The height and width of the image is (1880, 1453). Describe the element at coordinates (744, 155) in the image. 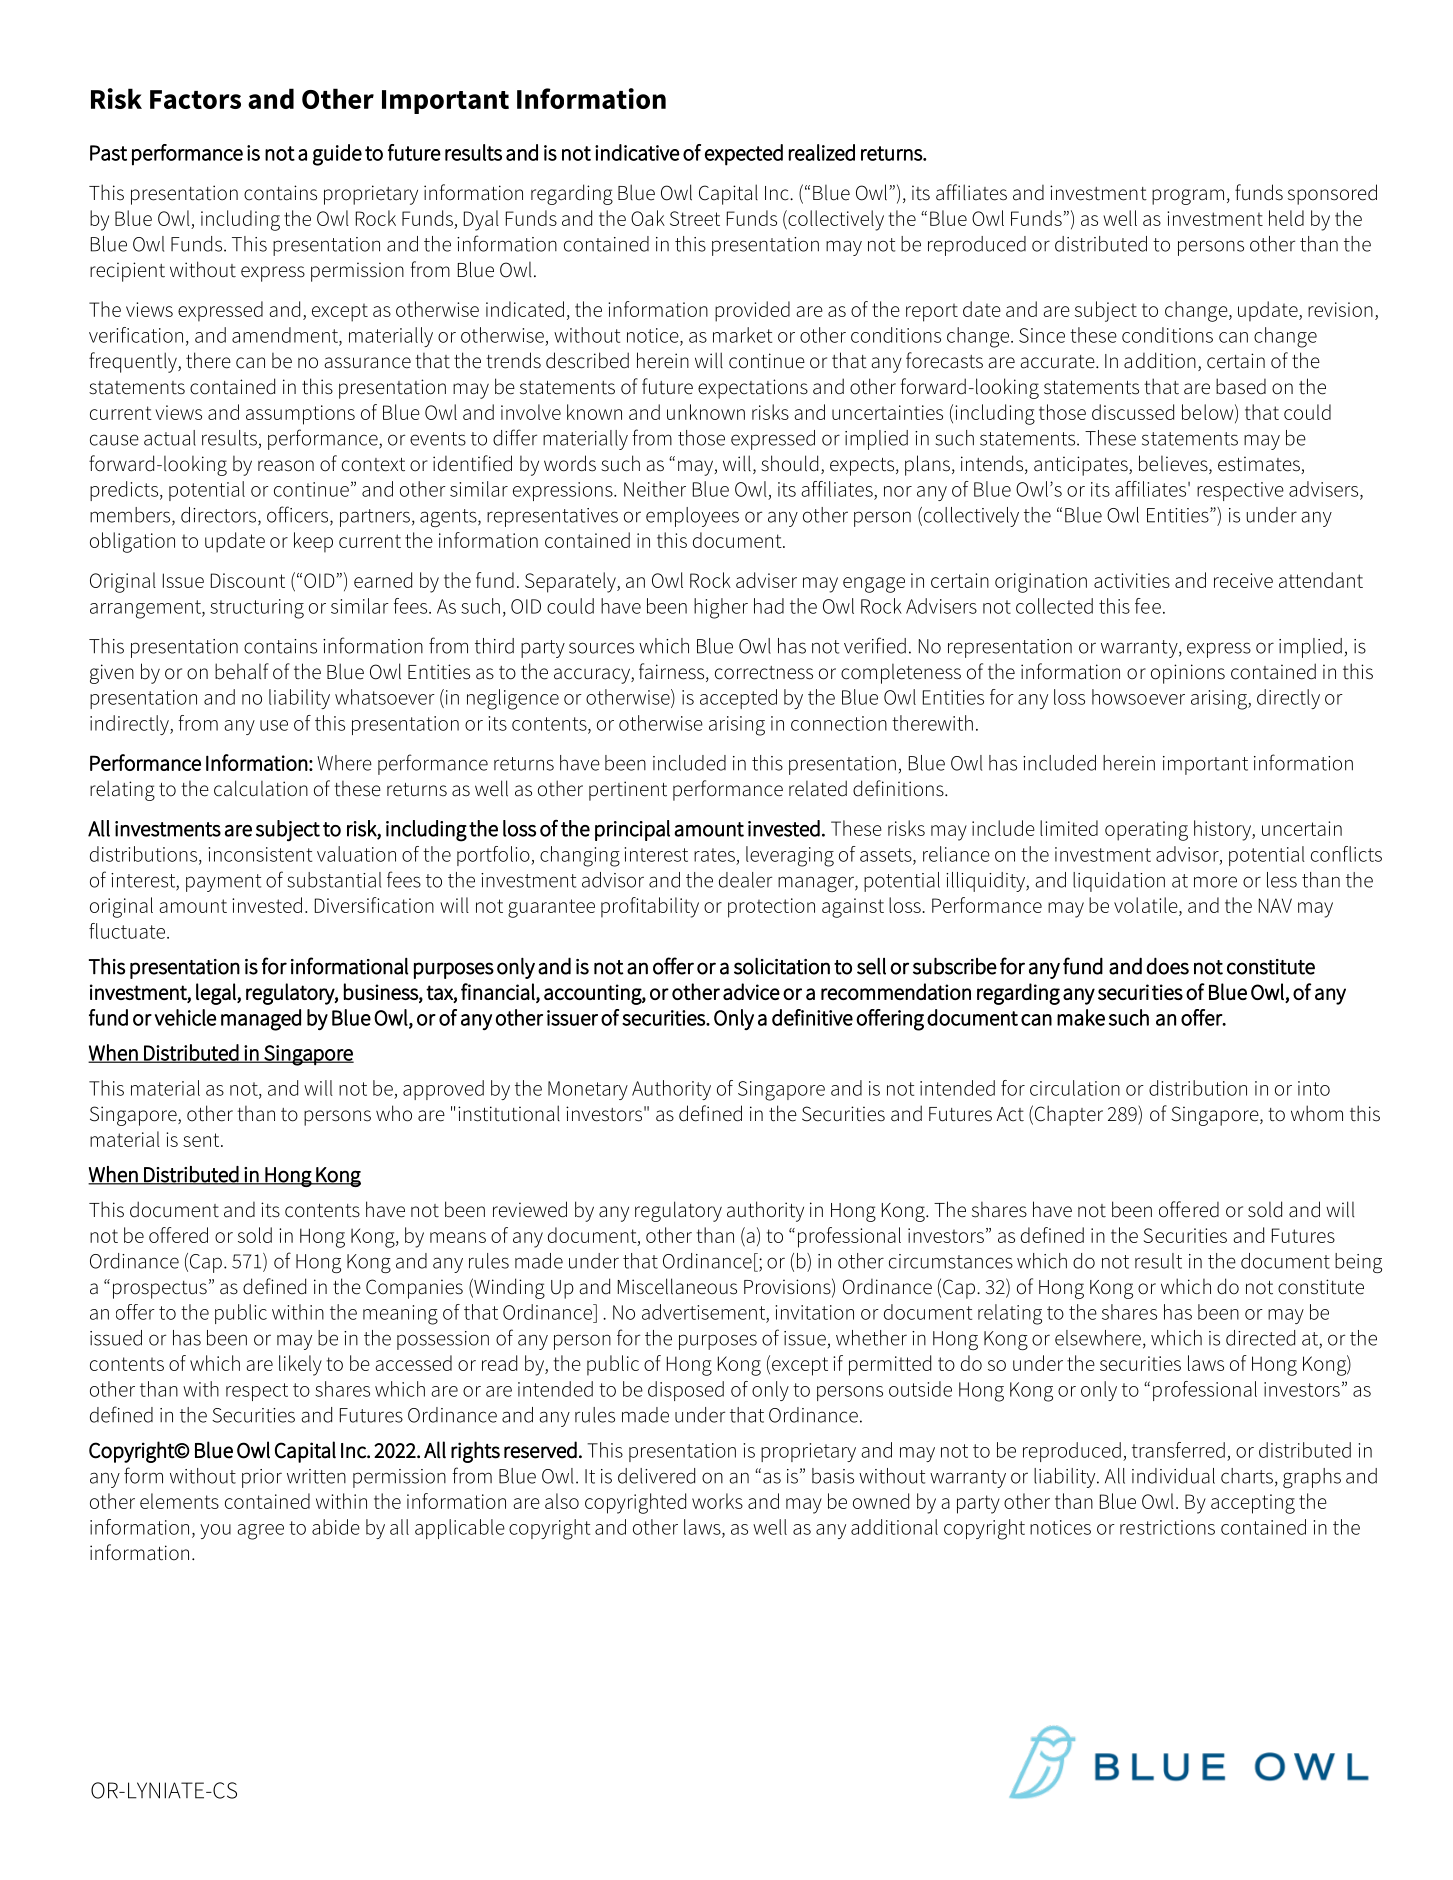

I see `expected` at that location.
